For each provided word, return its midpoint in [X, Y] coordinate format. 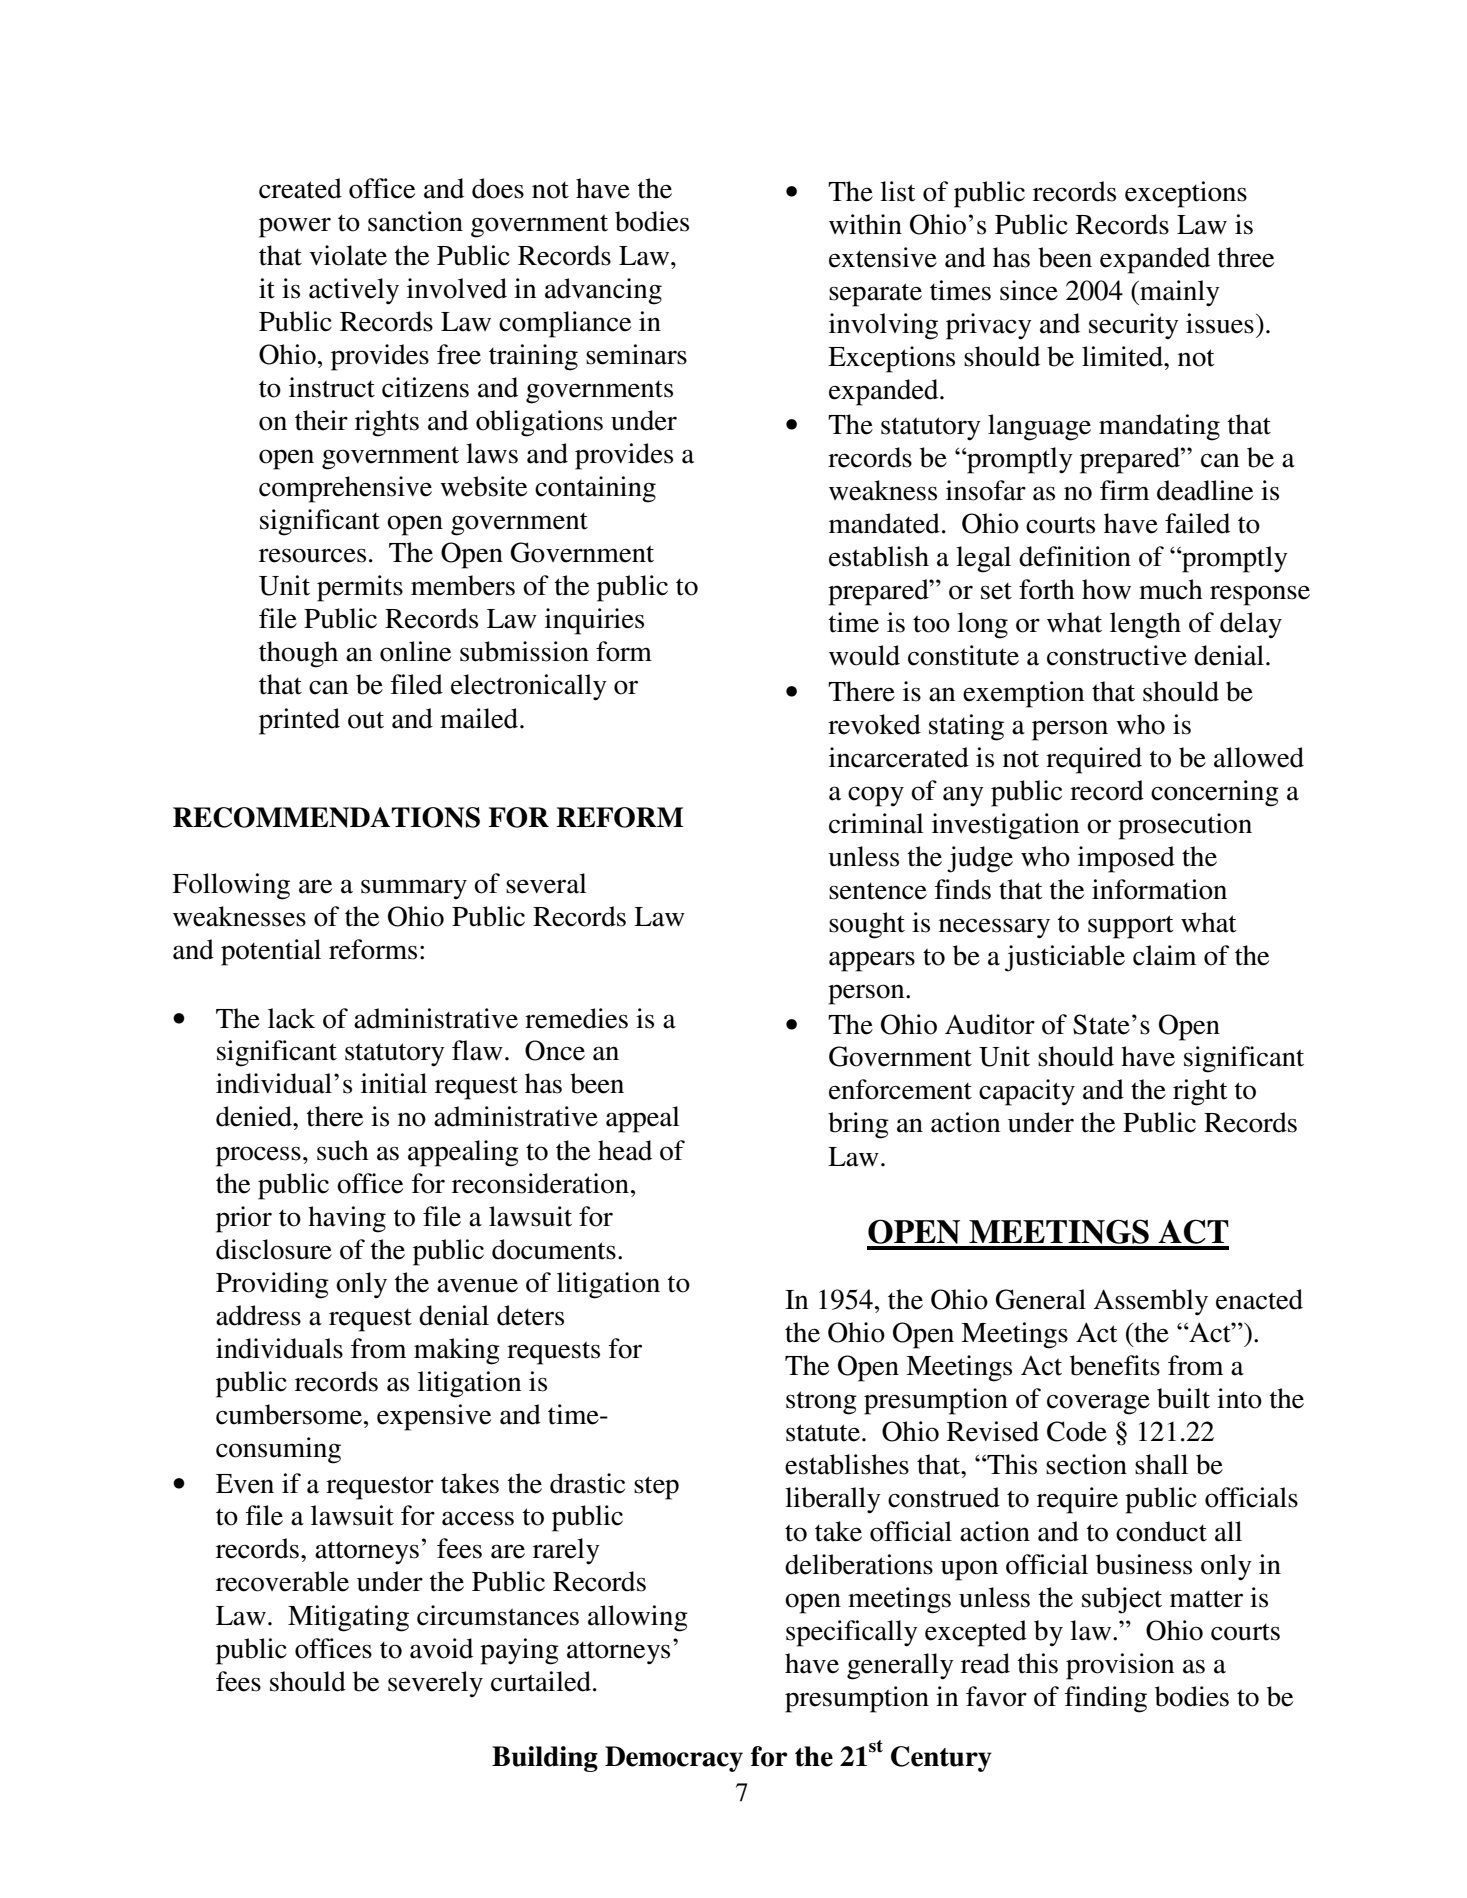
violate [348, 255]
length [1145, 625]
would [864, 655]
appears [872, 961]
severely [435, 1684]
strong [821, 1403]
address [258, 1315]
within [865, 224]
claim [1164, 955]
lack [291, 1018]
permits [360, 588]
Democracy [674, 1759]
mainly [1179, 293]
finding [1106, 1699]
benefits [1115, 1365]
